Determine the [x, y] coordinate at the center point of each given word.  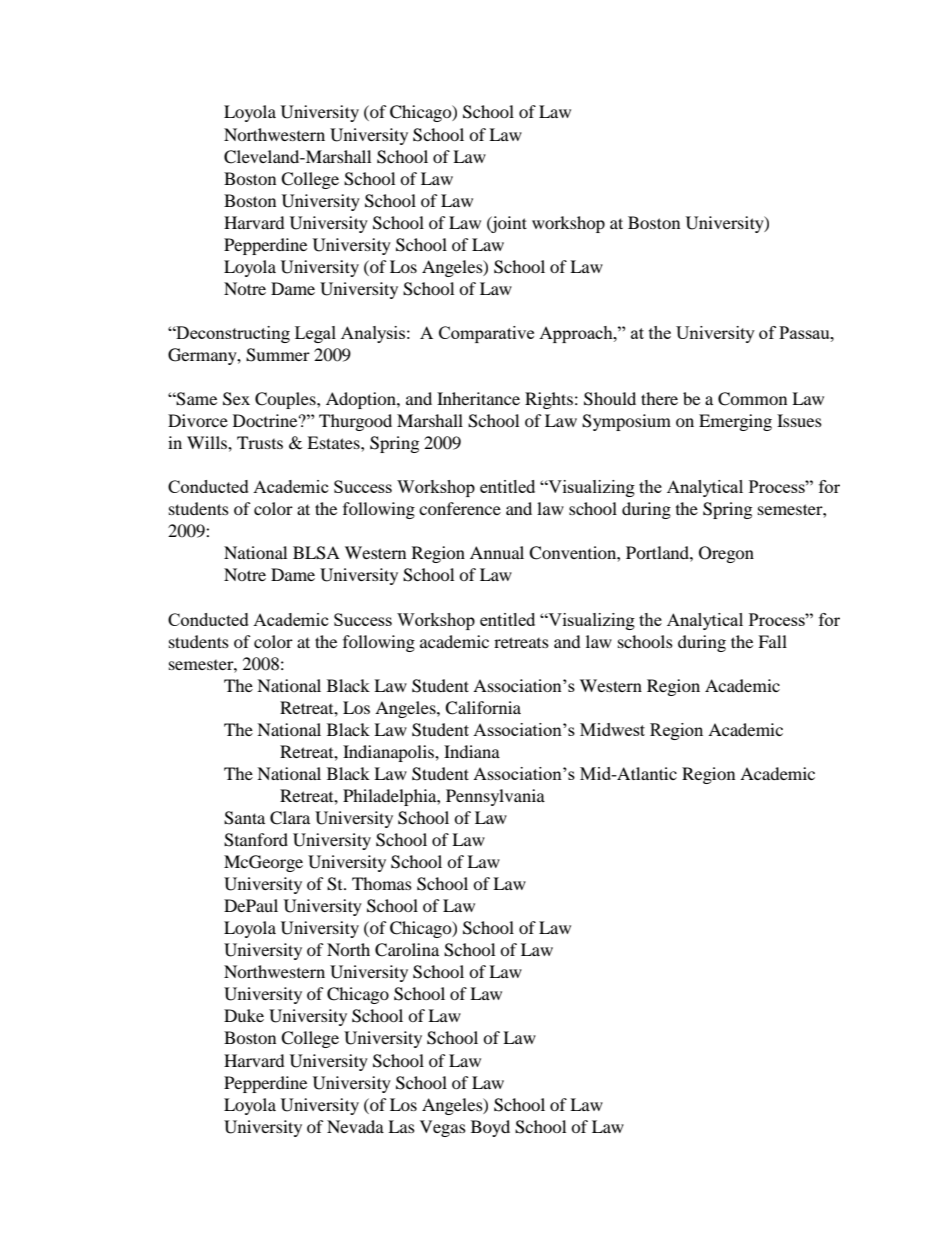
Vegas [443, 1128]
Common [752, 399]
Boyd [490, 1128]
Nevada [355, 1126]
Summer [278, 355]
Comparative [486, 334]
